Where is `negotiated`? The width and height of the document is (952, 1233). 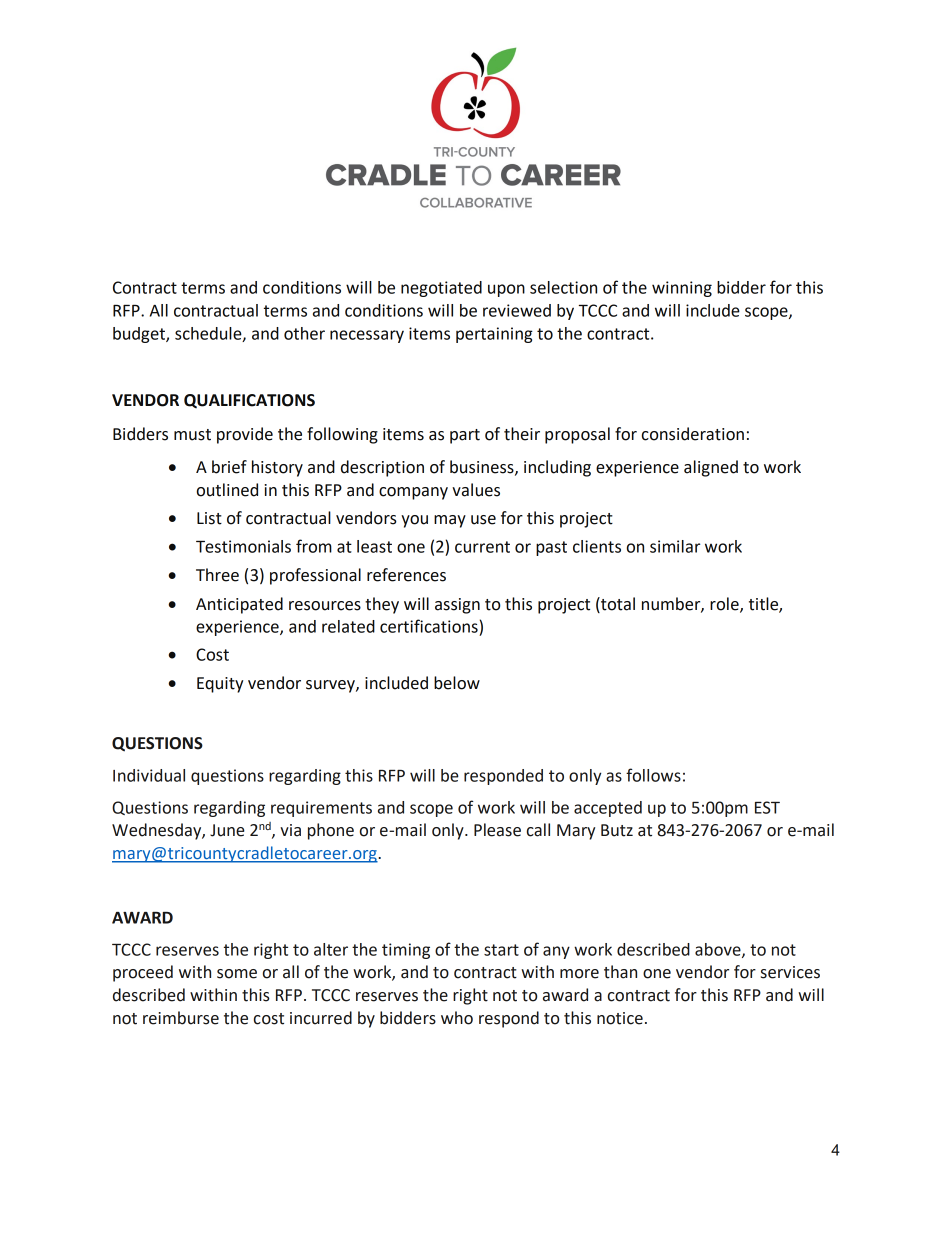
negotiated is located at coordinates (441, 289).
